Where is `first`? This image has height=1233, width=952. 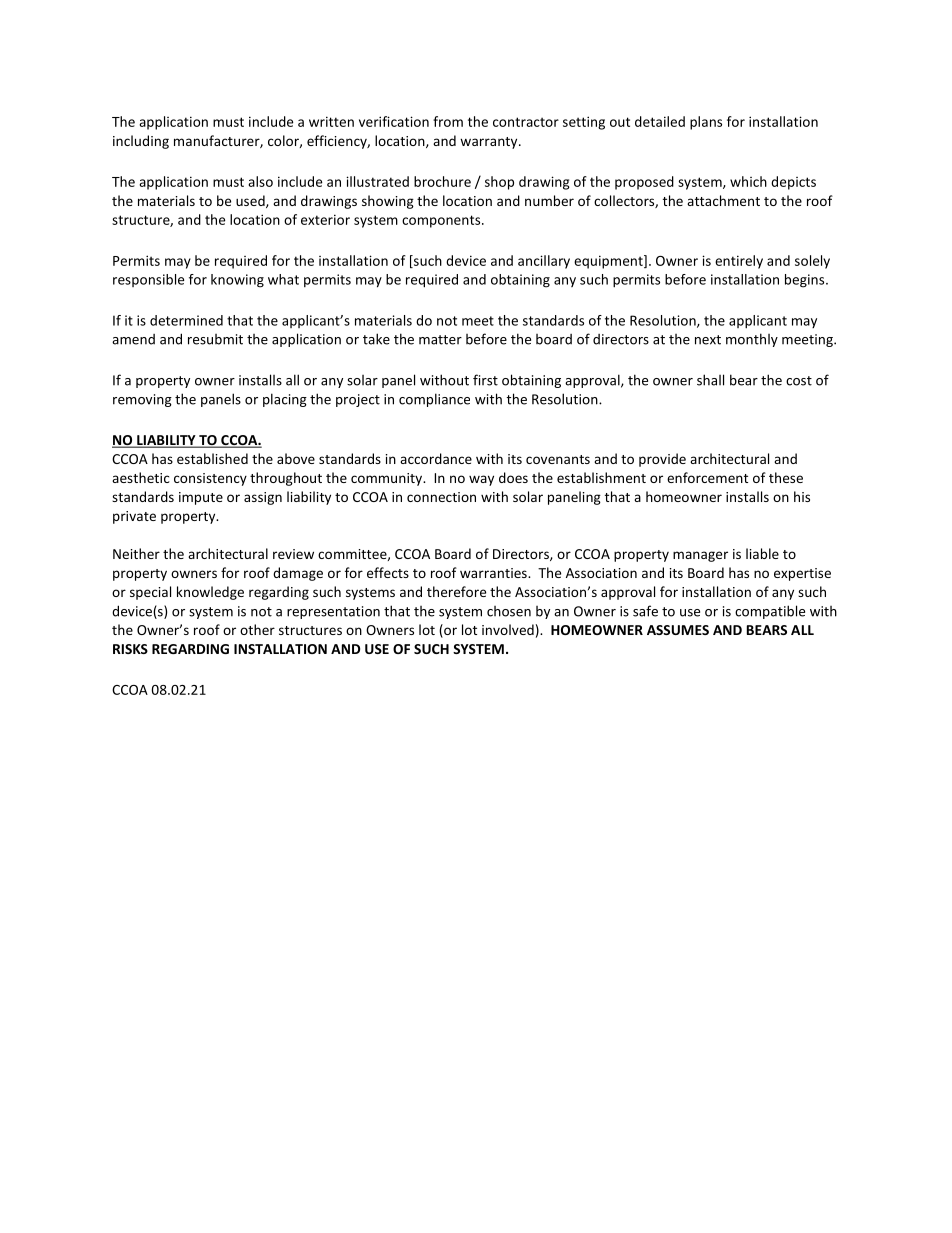
first is located at coordinates (485, 380).
